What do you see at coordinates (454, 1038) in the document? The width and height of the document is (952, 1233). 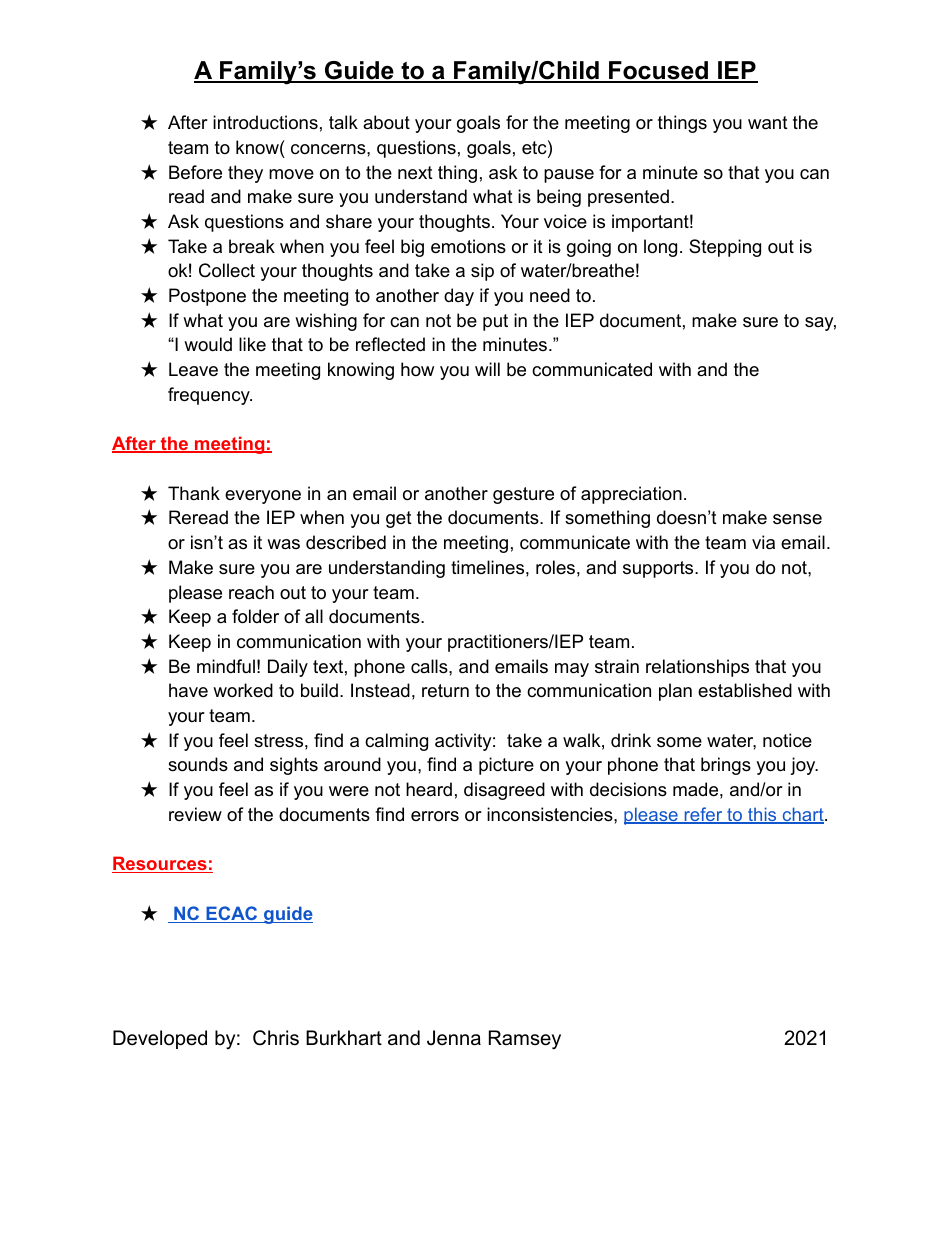 I see `Jenna` at bounding box center [454, 1038].
